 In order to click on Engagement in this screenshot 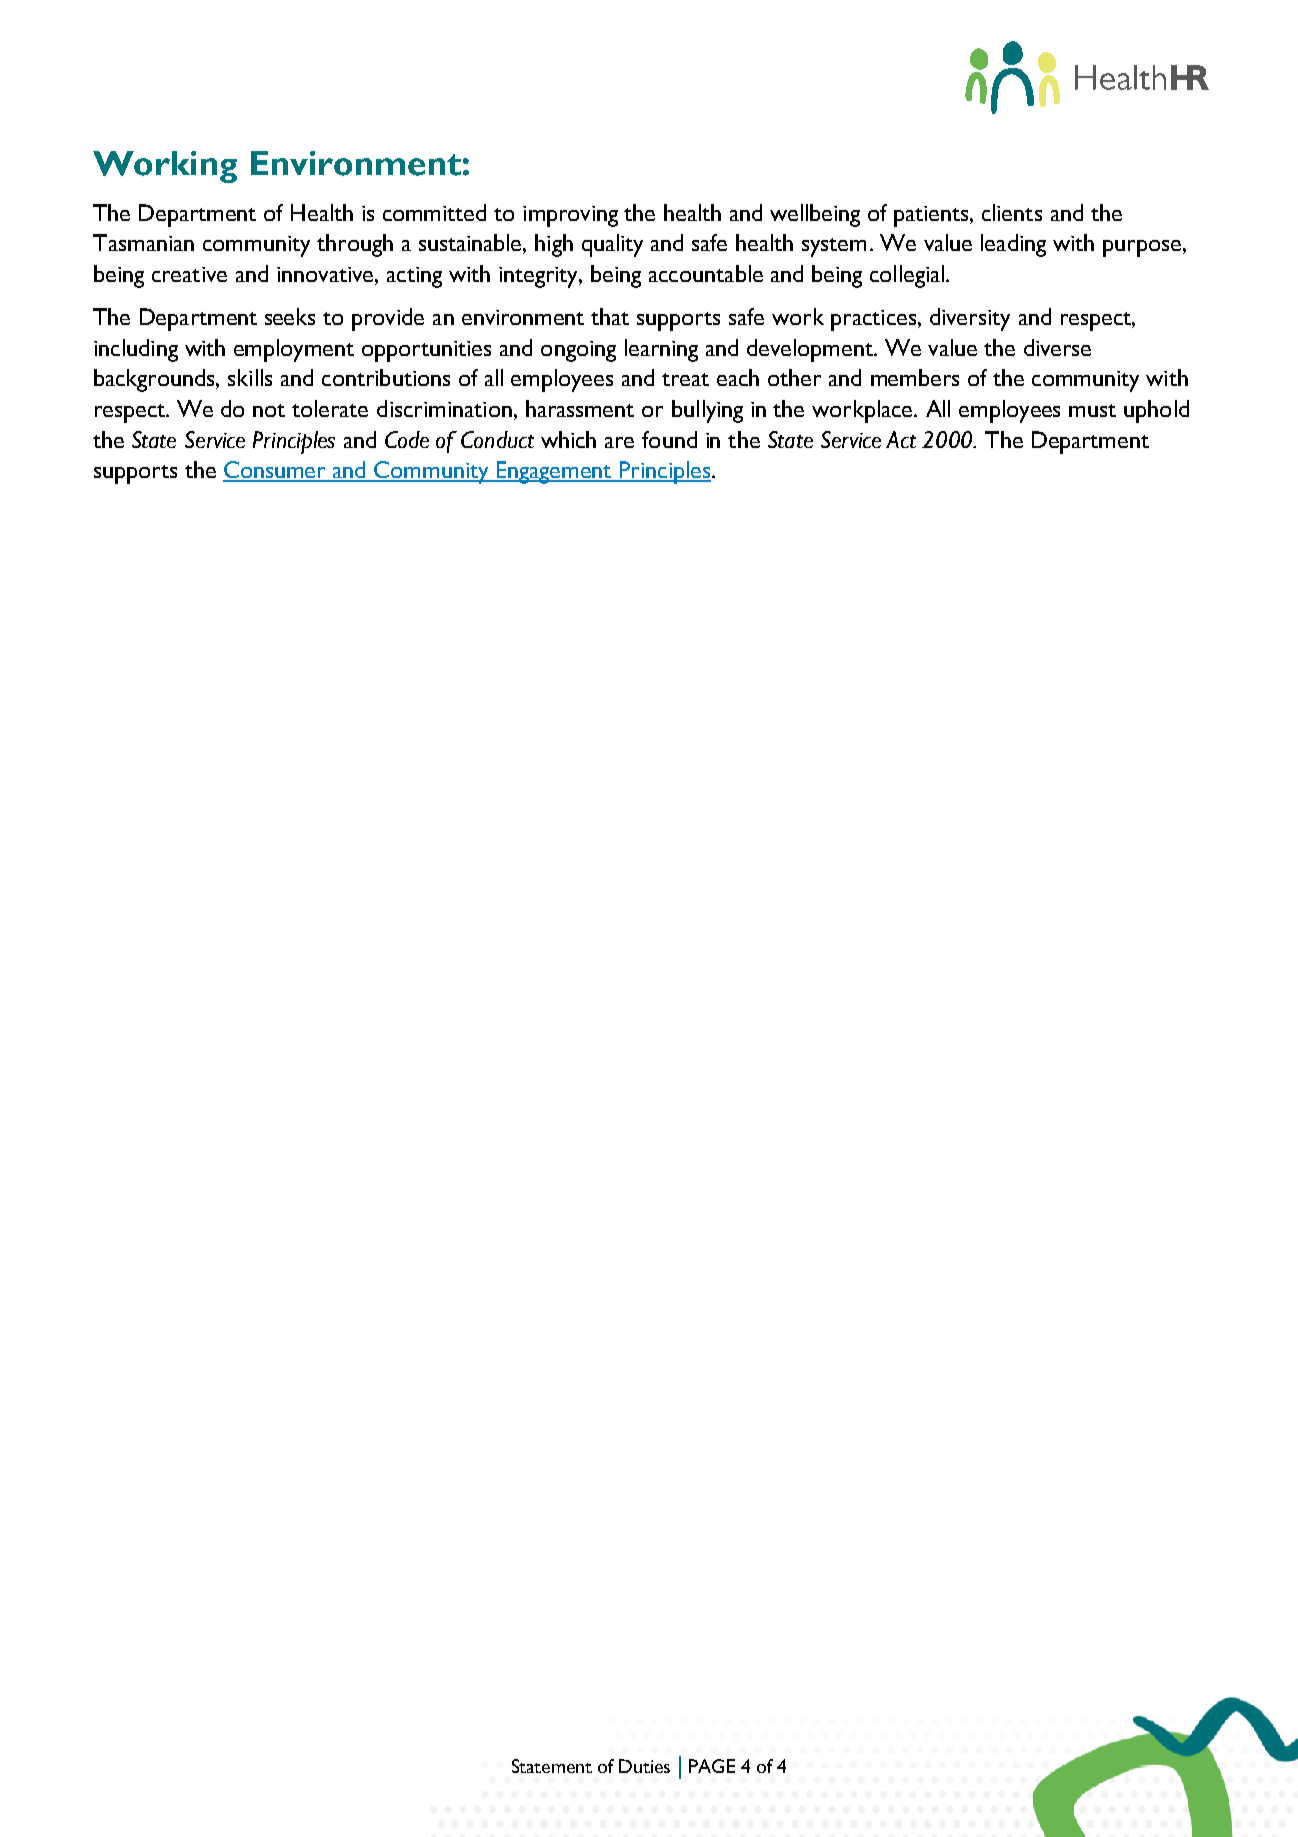, I will do `click(554, 472)`.
